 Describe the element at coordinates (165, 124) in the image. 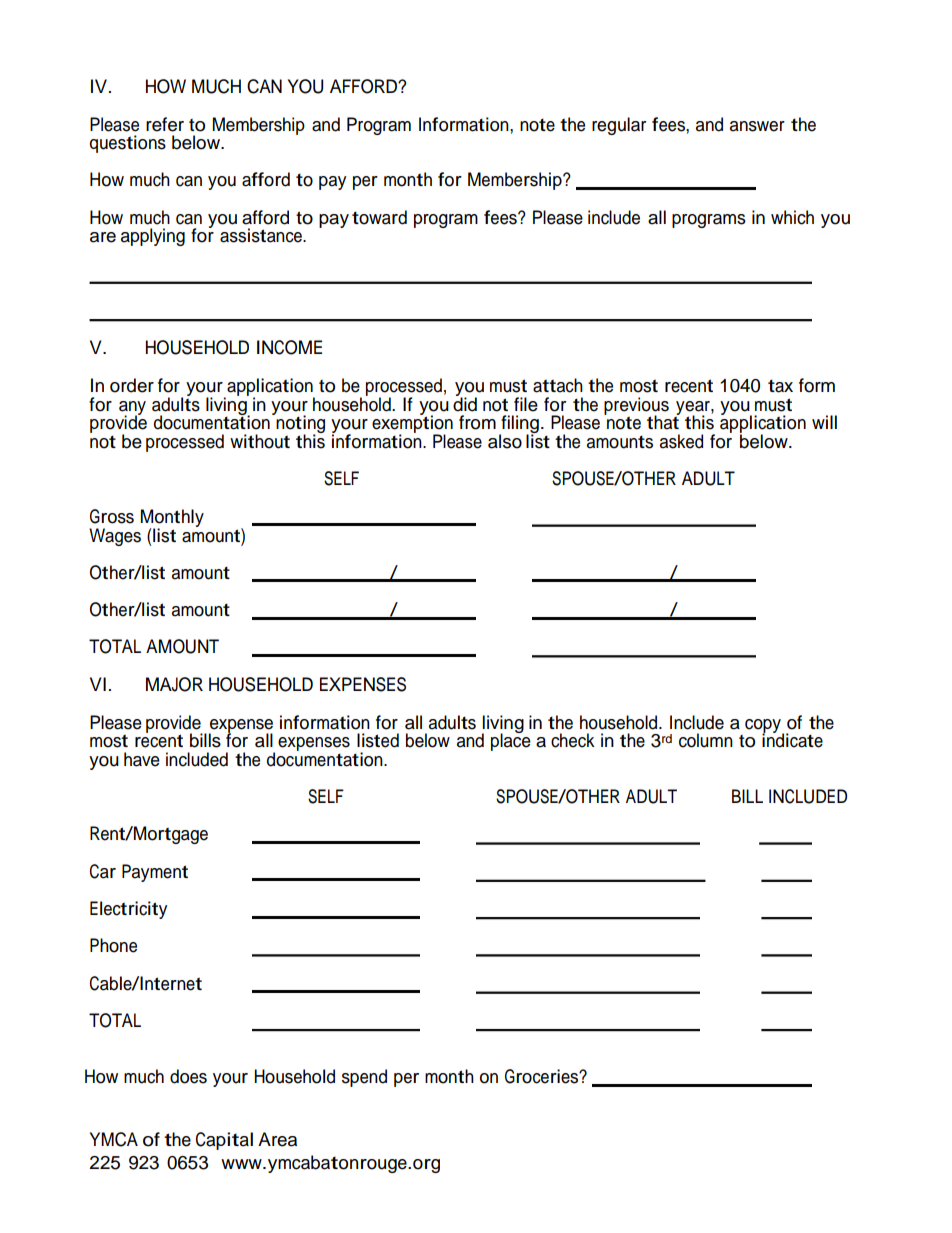

I see `refer` at that location.
